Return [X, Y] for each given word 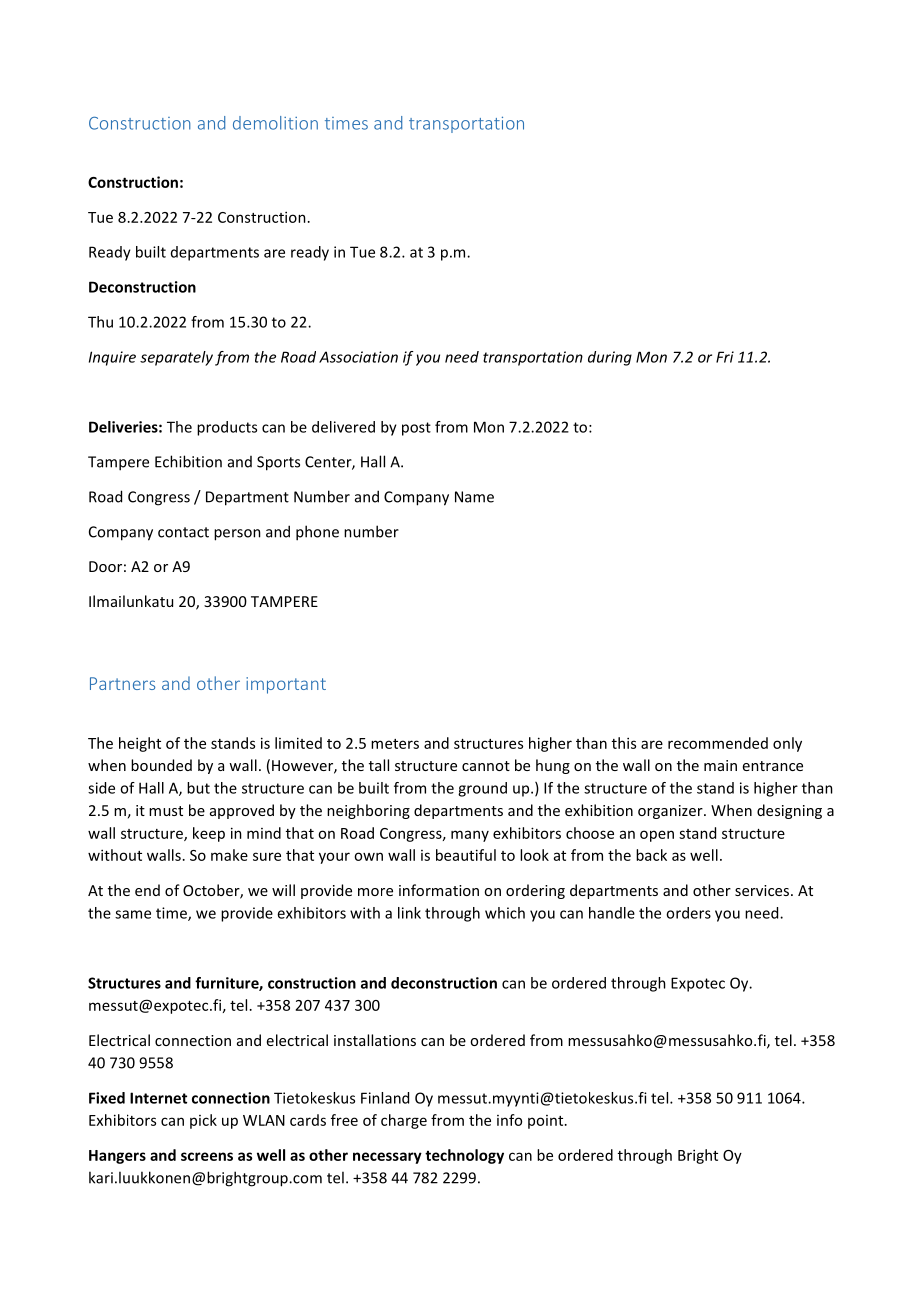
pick [203, 1121]
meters [395, 744]
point [547, 1122]
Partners [122, 683]
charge [404, 1121]
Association [358, 357]
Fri [725, 357]
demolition [275, 123]
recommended [718, 743]
